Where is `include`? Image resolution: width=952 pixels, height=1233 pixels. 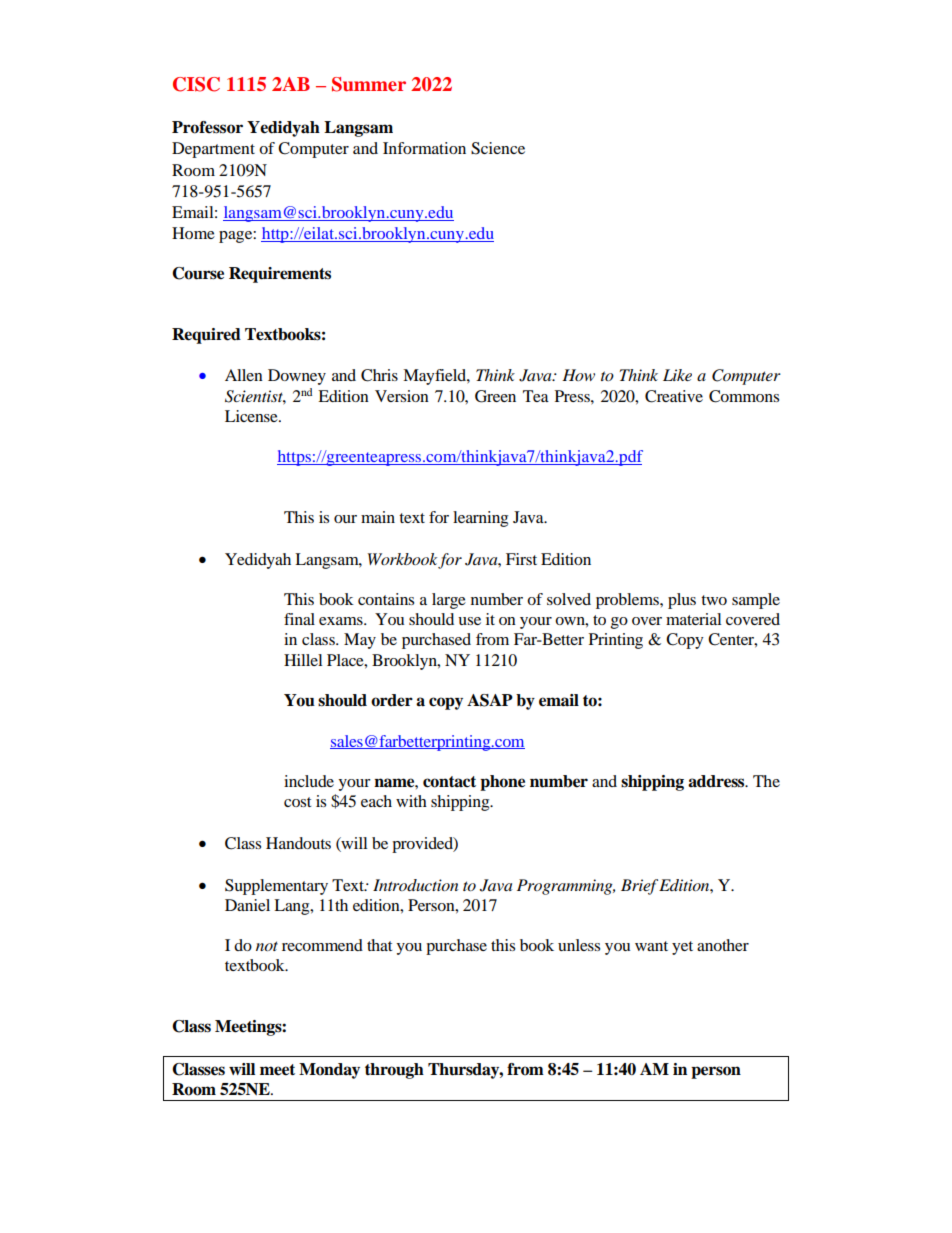 include is located at coordinates (309, 781).
